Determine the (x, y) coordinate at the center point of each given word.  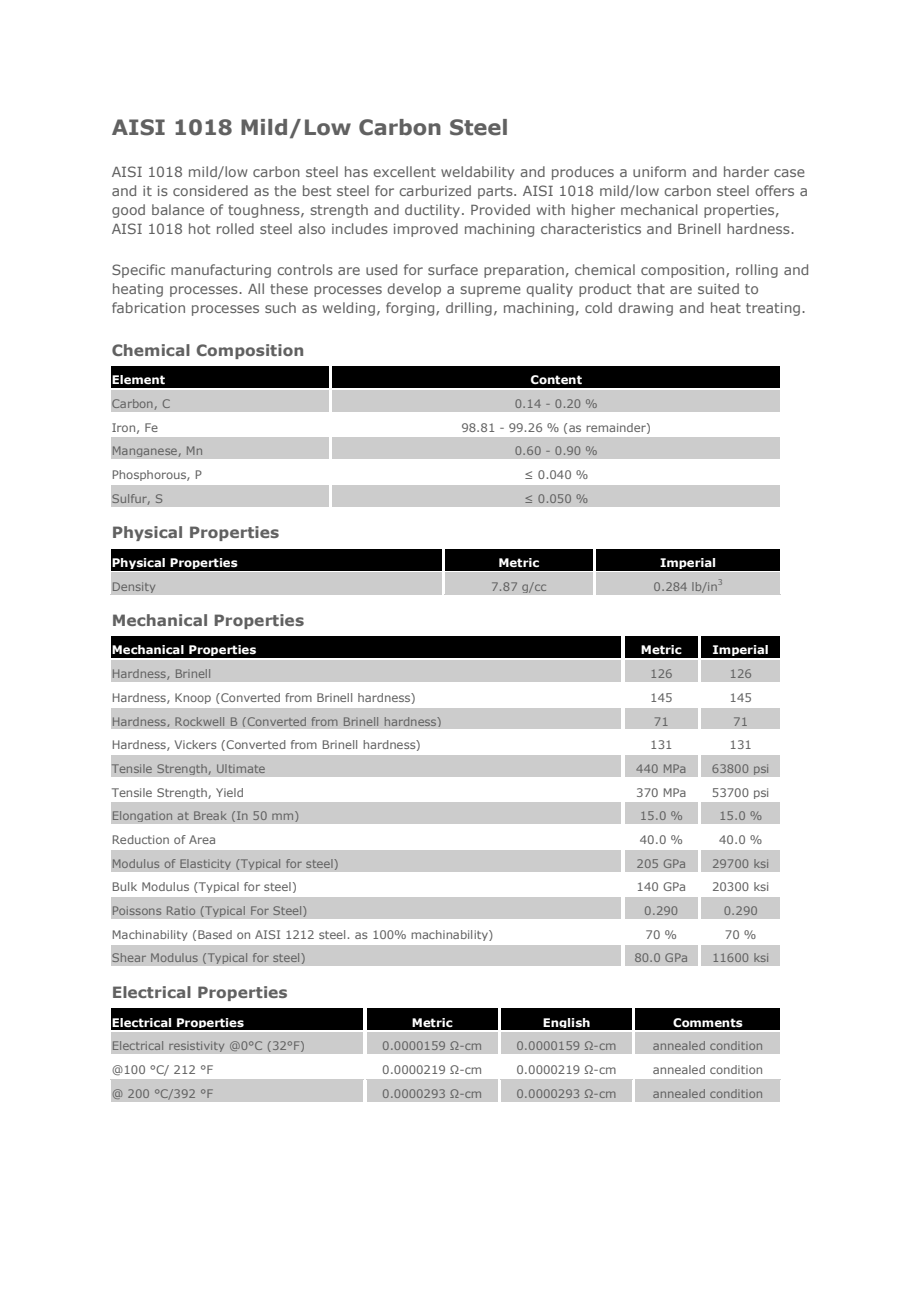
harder (746, 171)
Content (556, 380)
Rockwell (199, 721)
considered (210, 190)
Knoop (193, 698)
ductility (434, 211)
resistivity (197, 1046)
